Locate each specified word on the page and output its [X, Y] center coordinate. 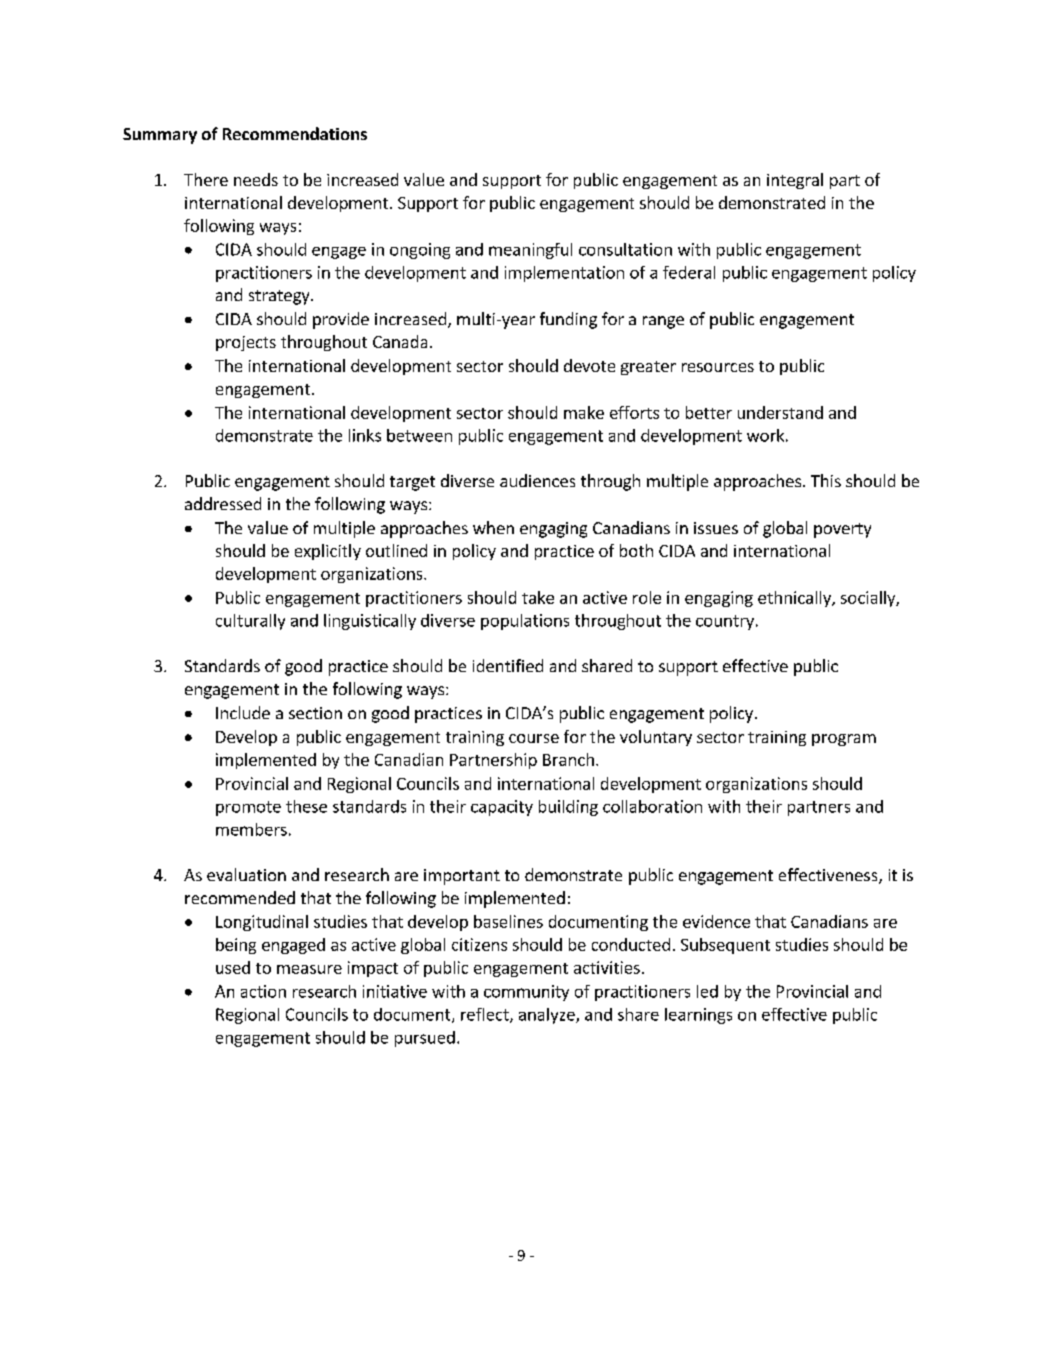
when [493, 527]
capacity [502, 808]
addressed [223, 503]
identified [508, 665]
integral [795, 181]
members [251, 829]
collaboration [652, 806]
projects [246, 343]
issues [716, 528]
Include [243, 712]
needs [256, 179]
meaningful [530, 251]
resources [718, 367]
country [725, 622]
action [263, 991]
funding [568, 320]
